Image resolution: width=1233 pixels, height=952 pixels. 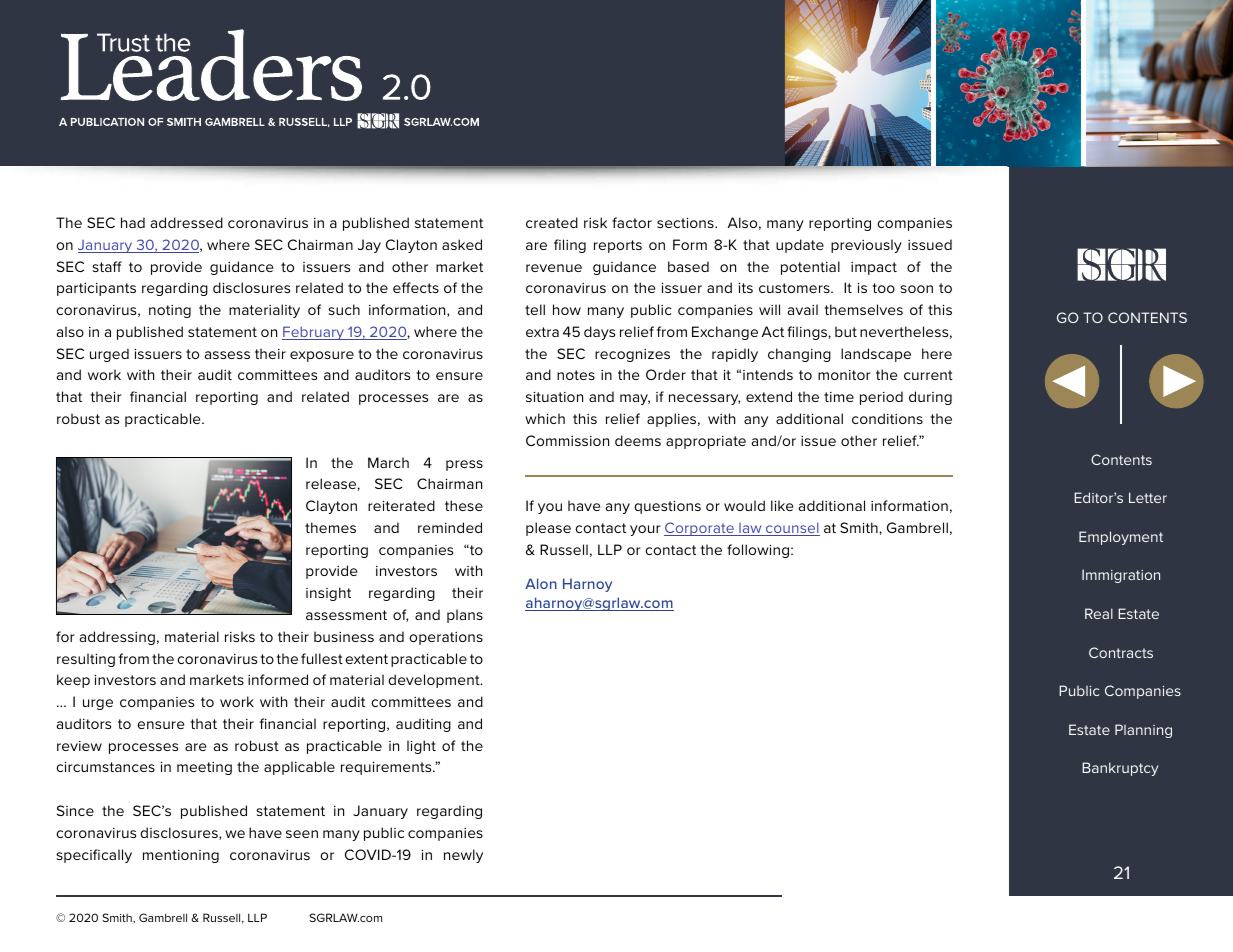 I want to click on addressed, so click(x=186, y=222).
